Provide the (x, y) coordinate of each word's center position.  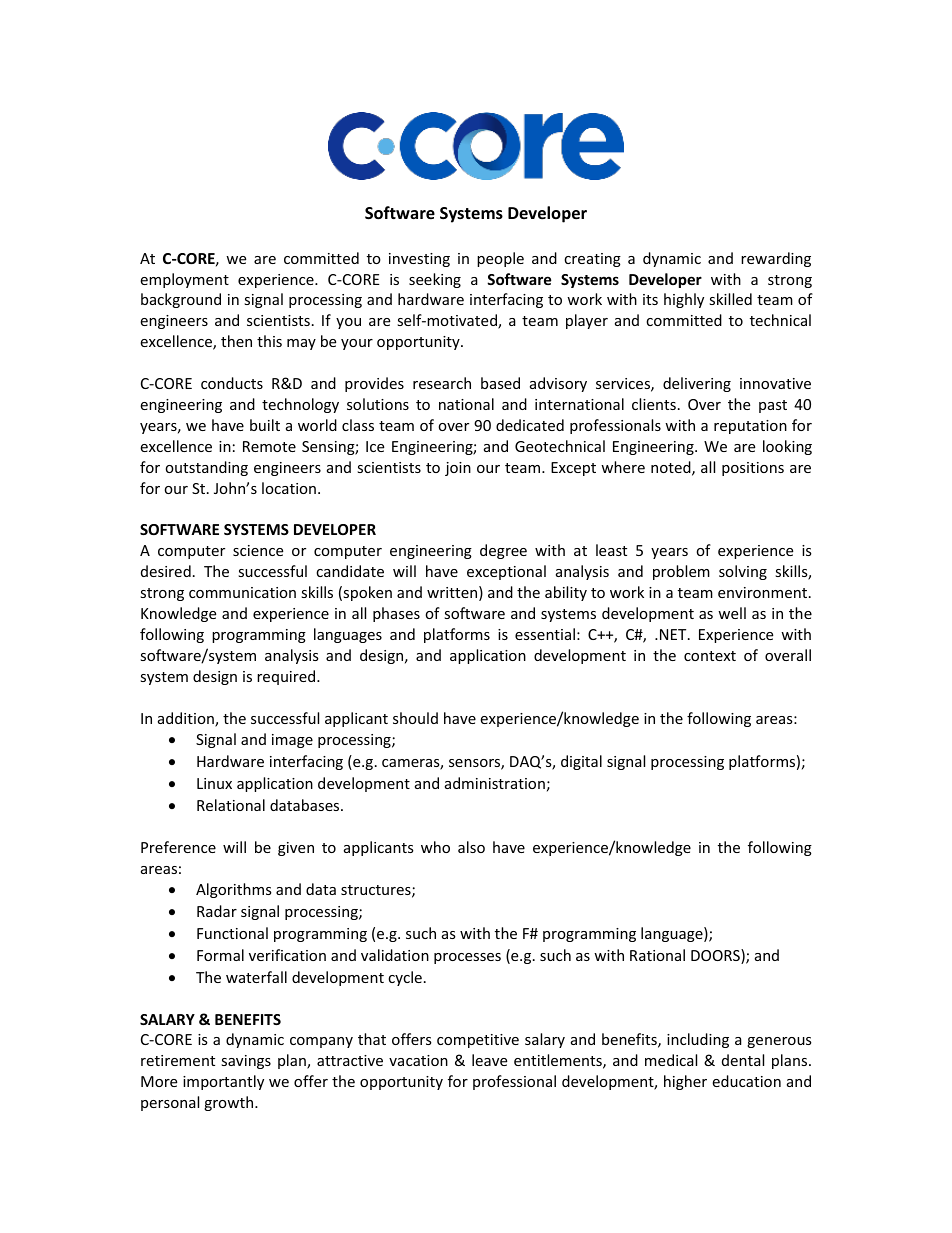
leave (489, 1060)
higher (685, 1082)
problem (681, 572)
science (258, 550)
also (471, 847)
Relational (231, 805)
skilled (730, 299)
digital (581, 762)
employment (184, 280)
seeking (435, 280)
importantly (223, 1082)
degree (503, 551)
